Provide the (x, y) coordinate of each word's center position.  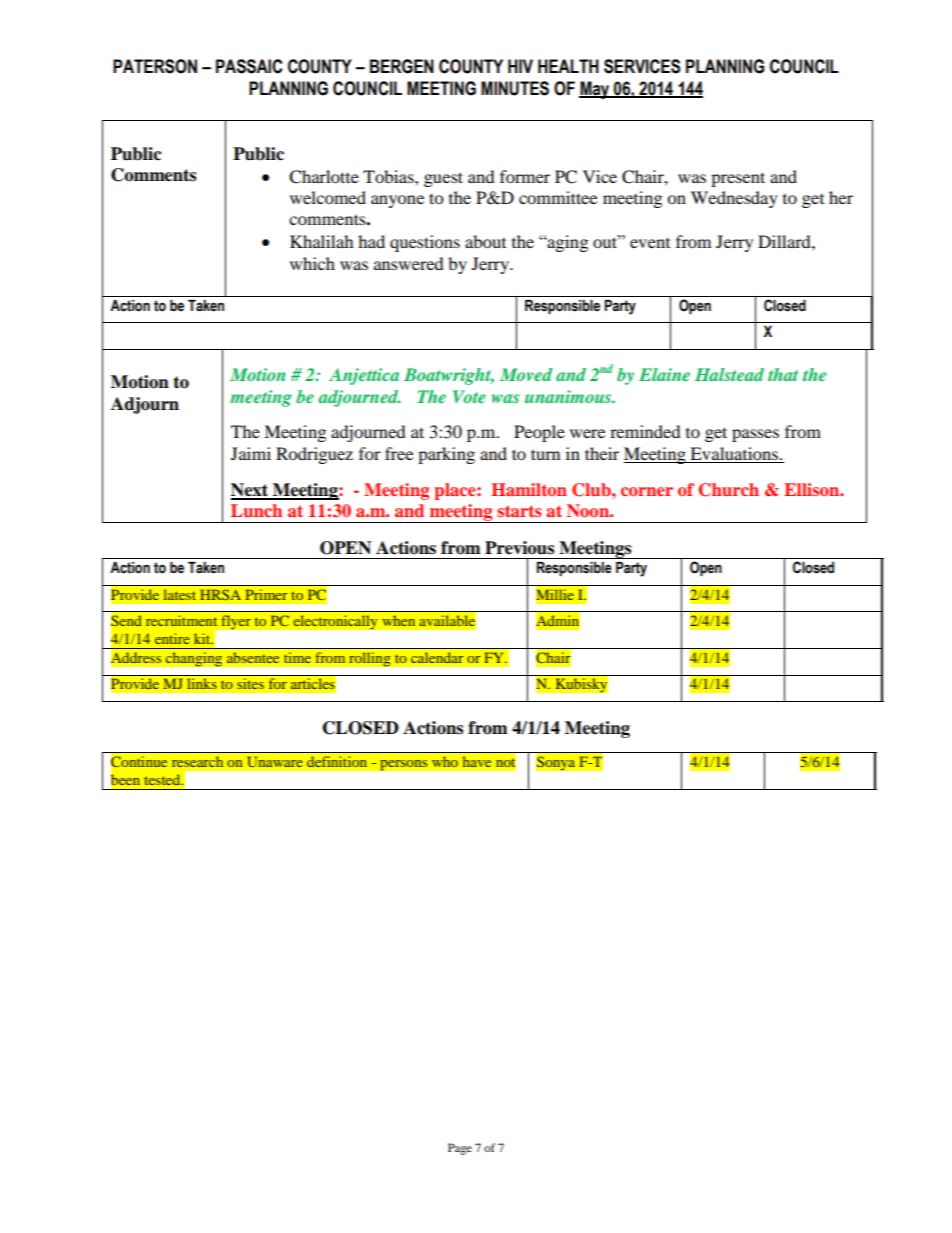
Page (460, 1149)
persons (404, 765)
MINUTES (515, 88)
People (539, 433)
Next (251, 491)
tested (163, 779)
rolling (370, 659)
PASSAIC (249, 66)
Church (729, 490)
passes (755, 435)
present (738, 179)
